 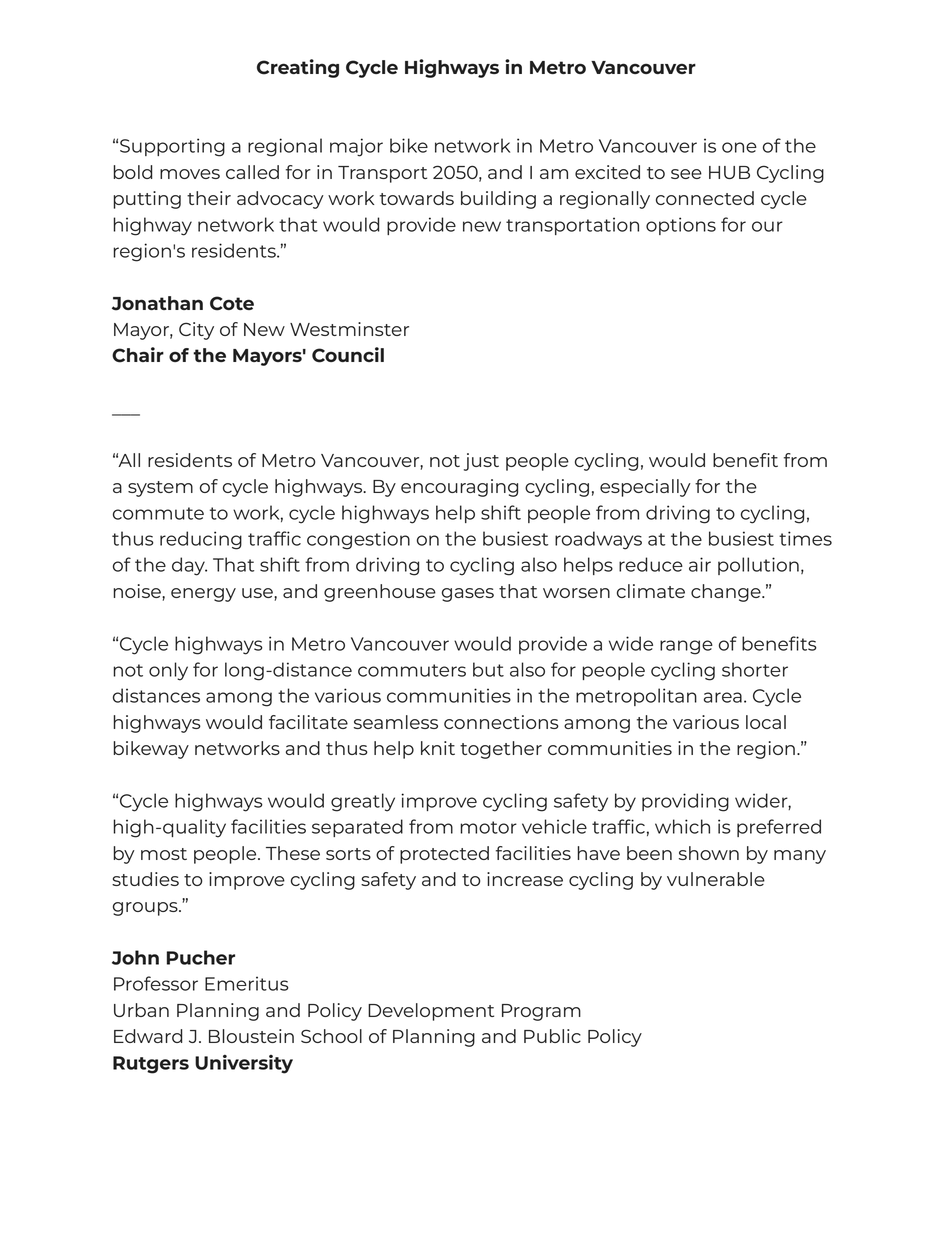 I want to click on Supporting, so click(x=172, y=147).
